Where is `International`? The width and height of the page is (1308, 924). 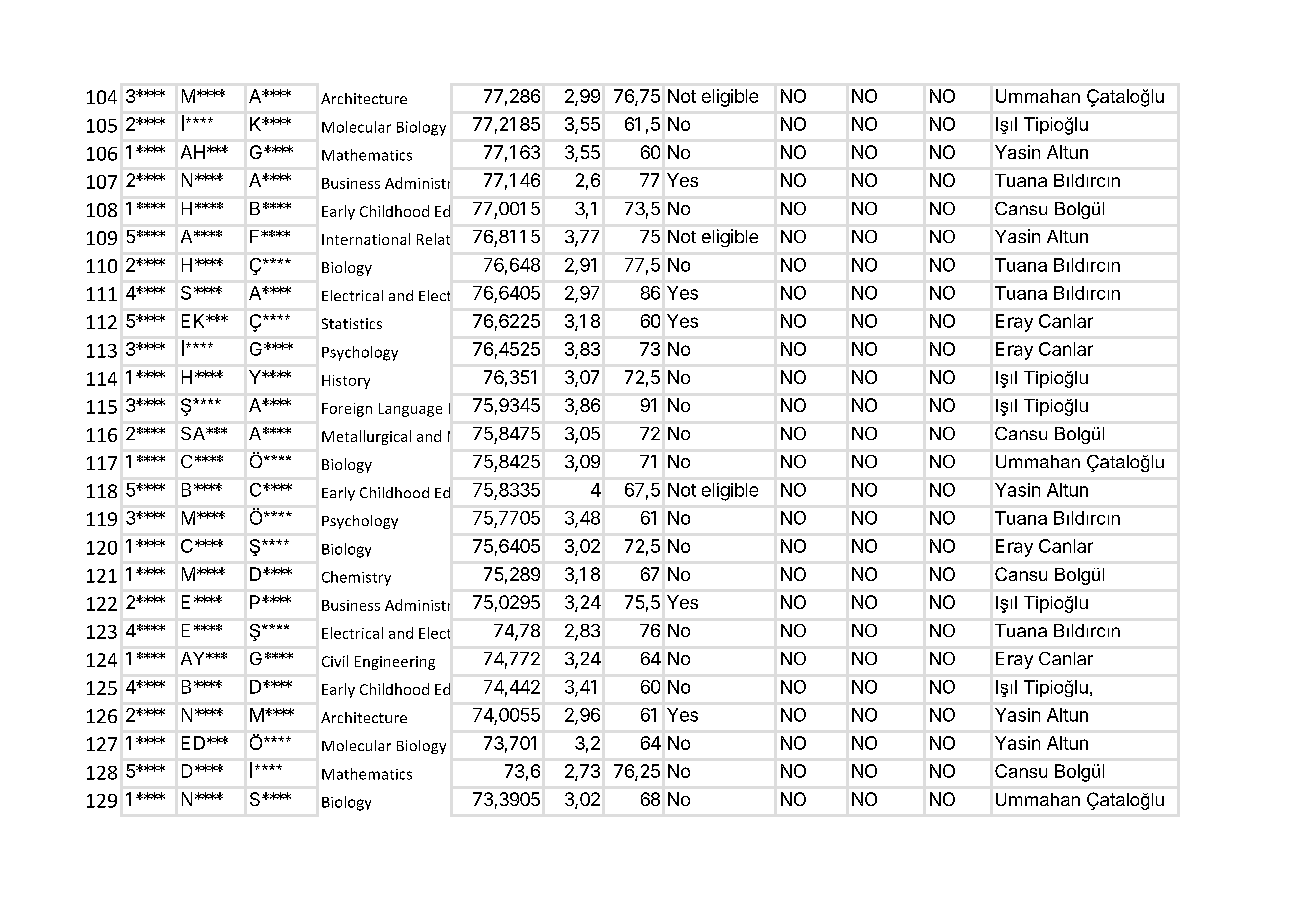 International is located at coordinates (366, 239).
